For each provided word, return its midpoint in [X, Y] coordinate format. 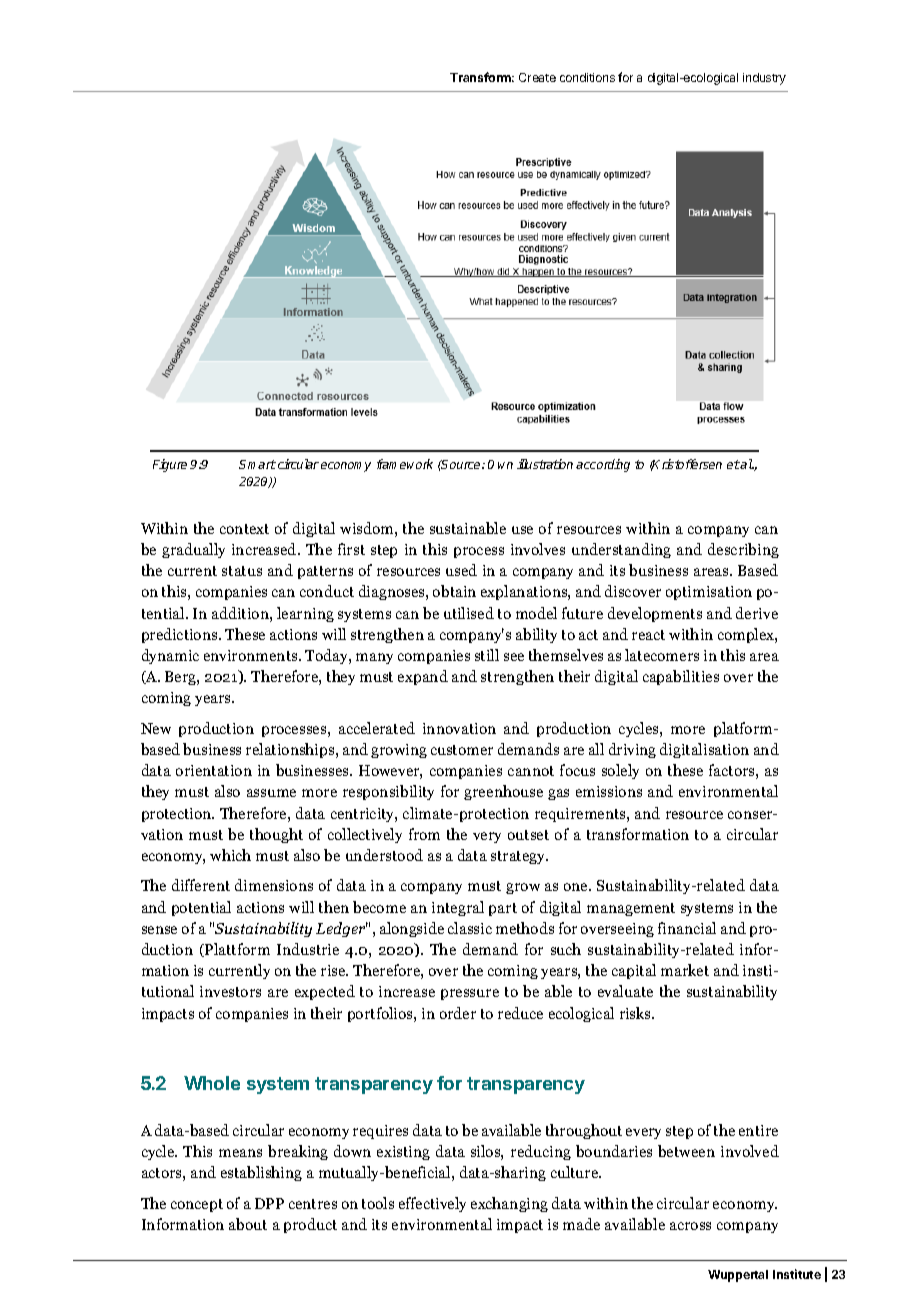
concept [197, 1205]
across [690, 1226]
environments [252, 655]
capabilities [681, 677]
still [487, 655]
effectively [432, 1204]
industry [764, 79]
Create [537, 77]
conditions [587, 77]
